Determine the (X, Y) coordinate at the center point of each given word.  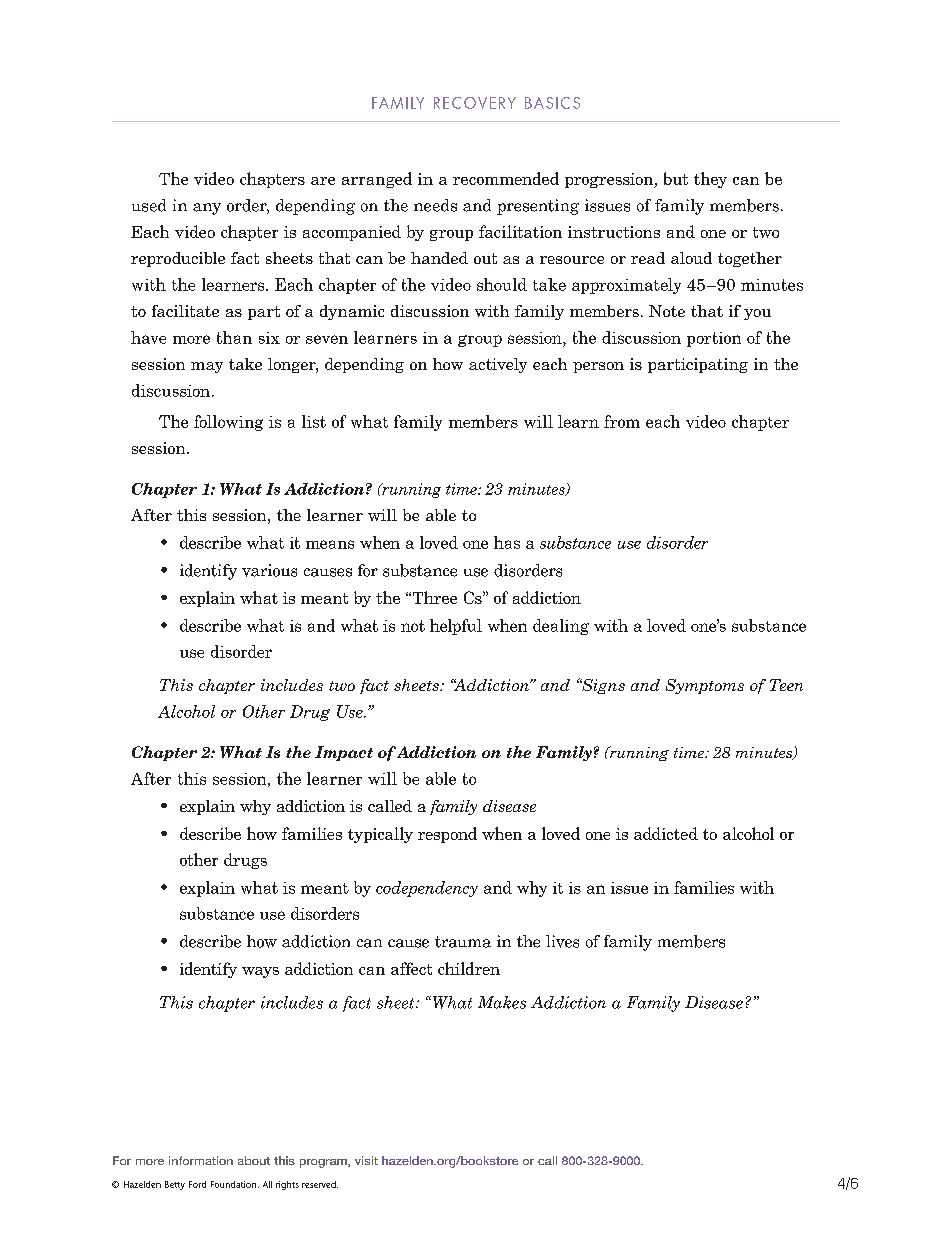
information (201, 1160)
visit (366, 1160)
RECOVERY (475, 103)
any (207, 209)
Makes (502, 1002)
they (710, 180)
